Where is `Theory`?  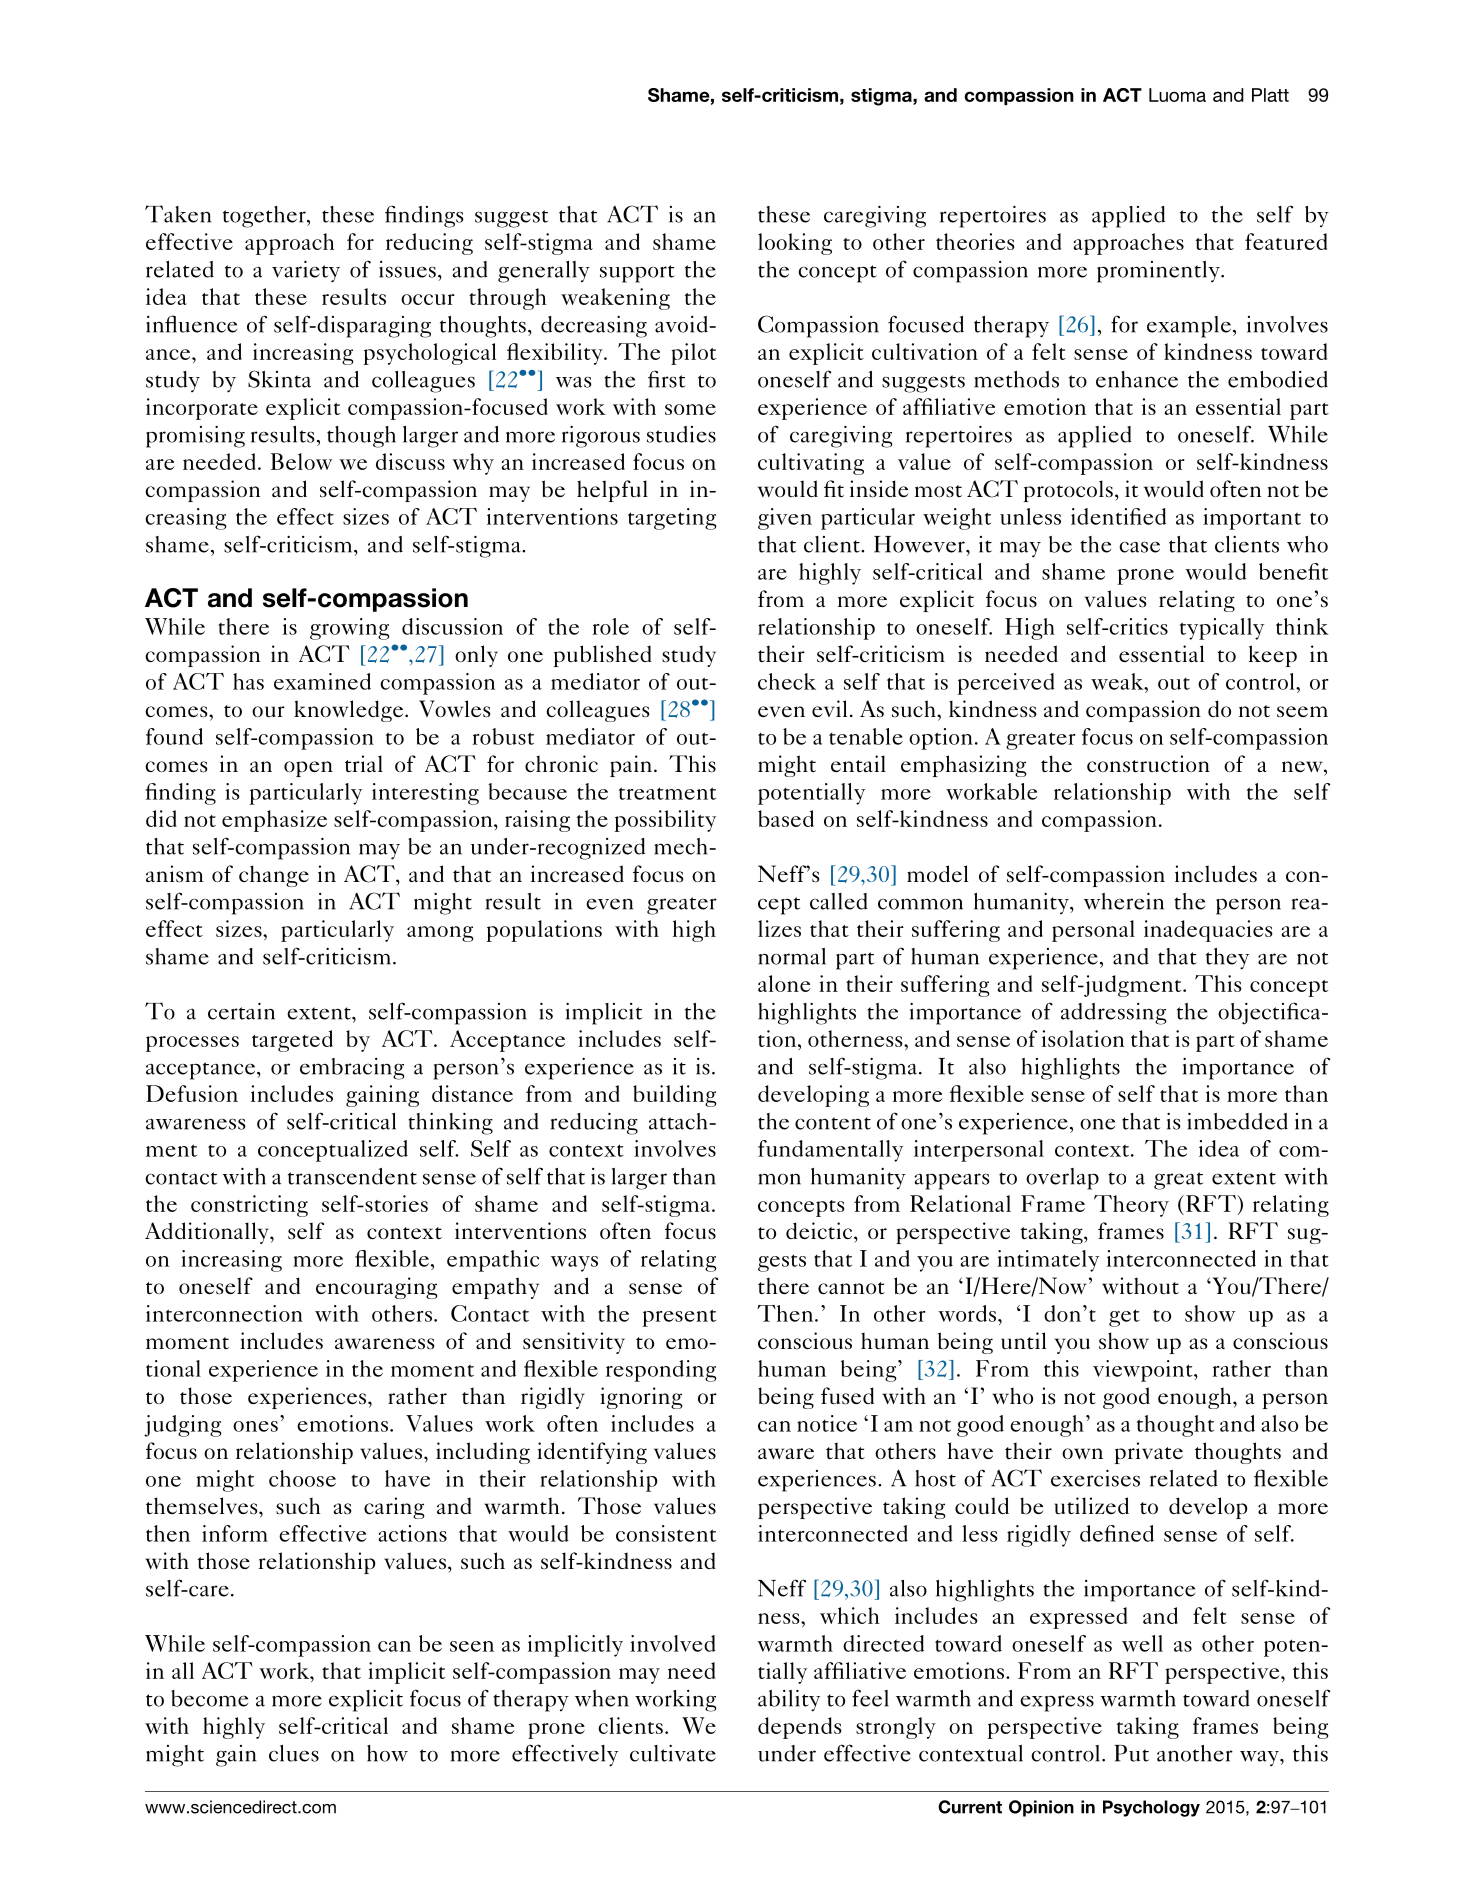 Theory is located at coordinates (1131, 1206).
